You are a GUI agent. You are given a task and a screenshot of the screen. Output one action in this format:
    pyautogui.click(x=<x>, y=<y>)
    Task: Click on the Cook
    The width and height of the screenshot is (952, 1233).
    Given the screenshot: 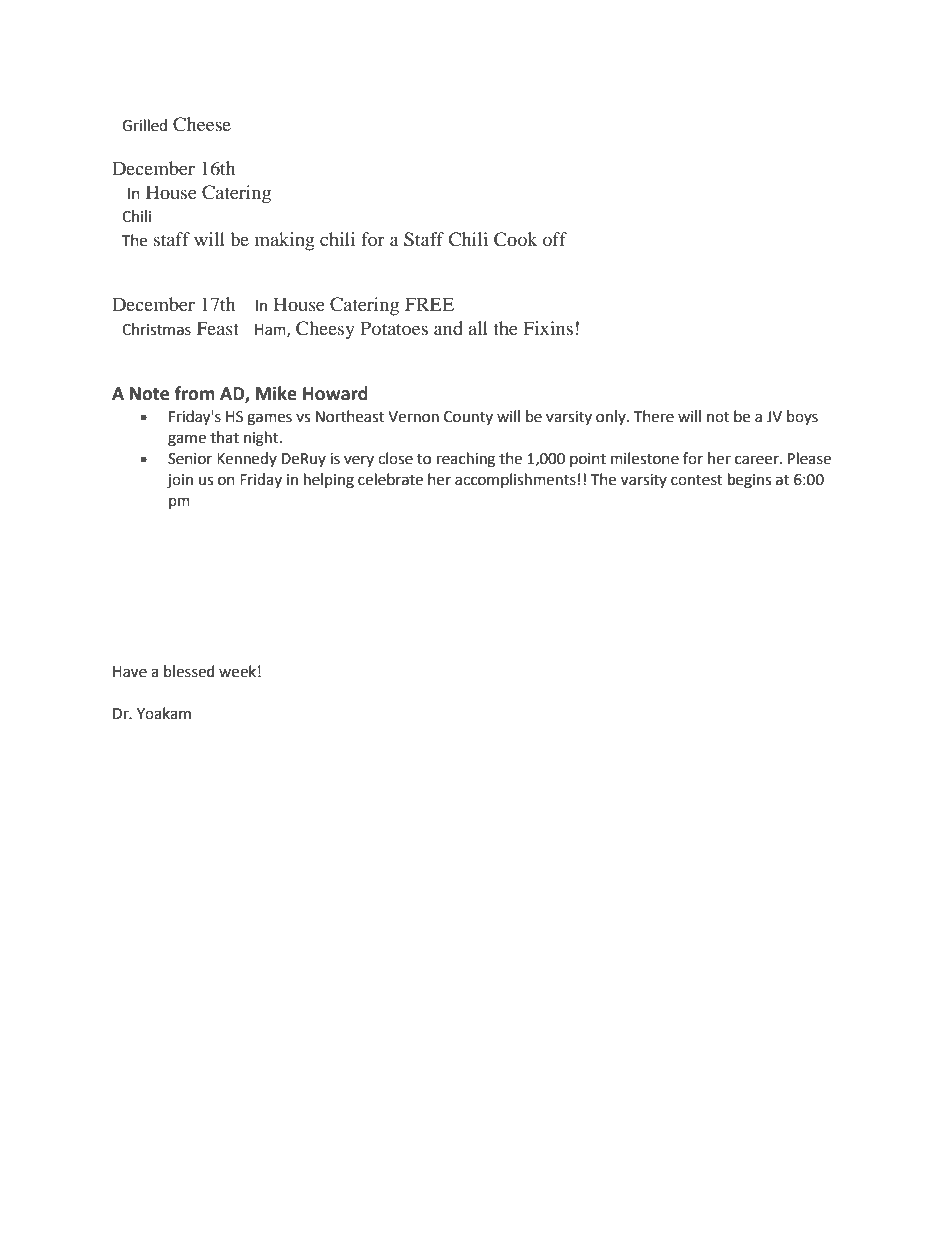 What is the action you would take?
    pyautogui.click(x=515, y=239)
